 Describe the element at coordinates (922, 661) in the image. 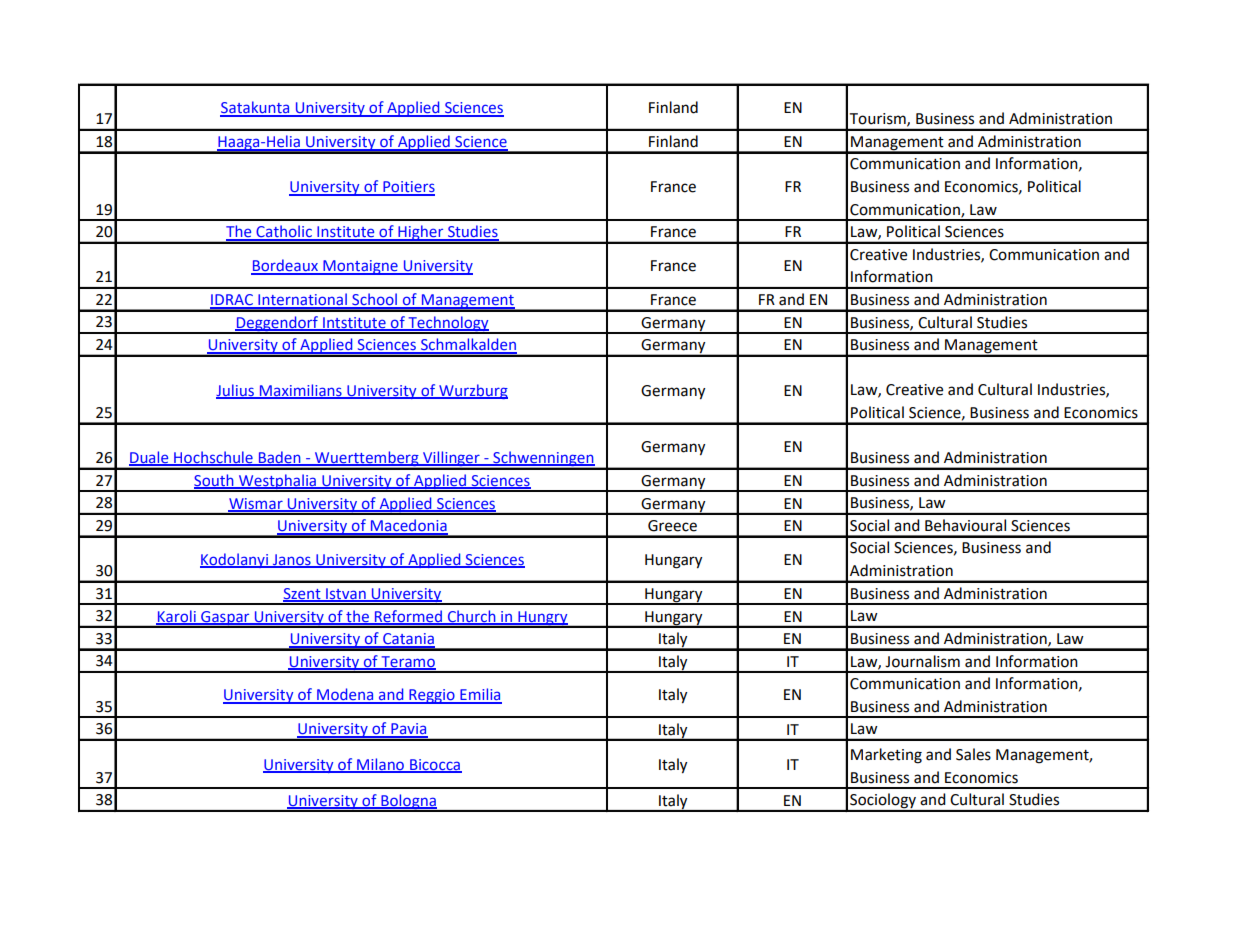

I see `Journalism` at that location.
